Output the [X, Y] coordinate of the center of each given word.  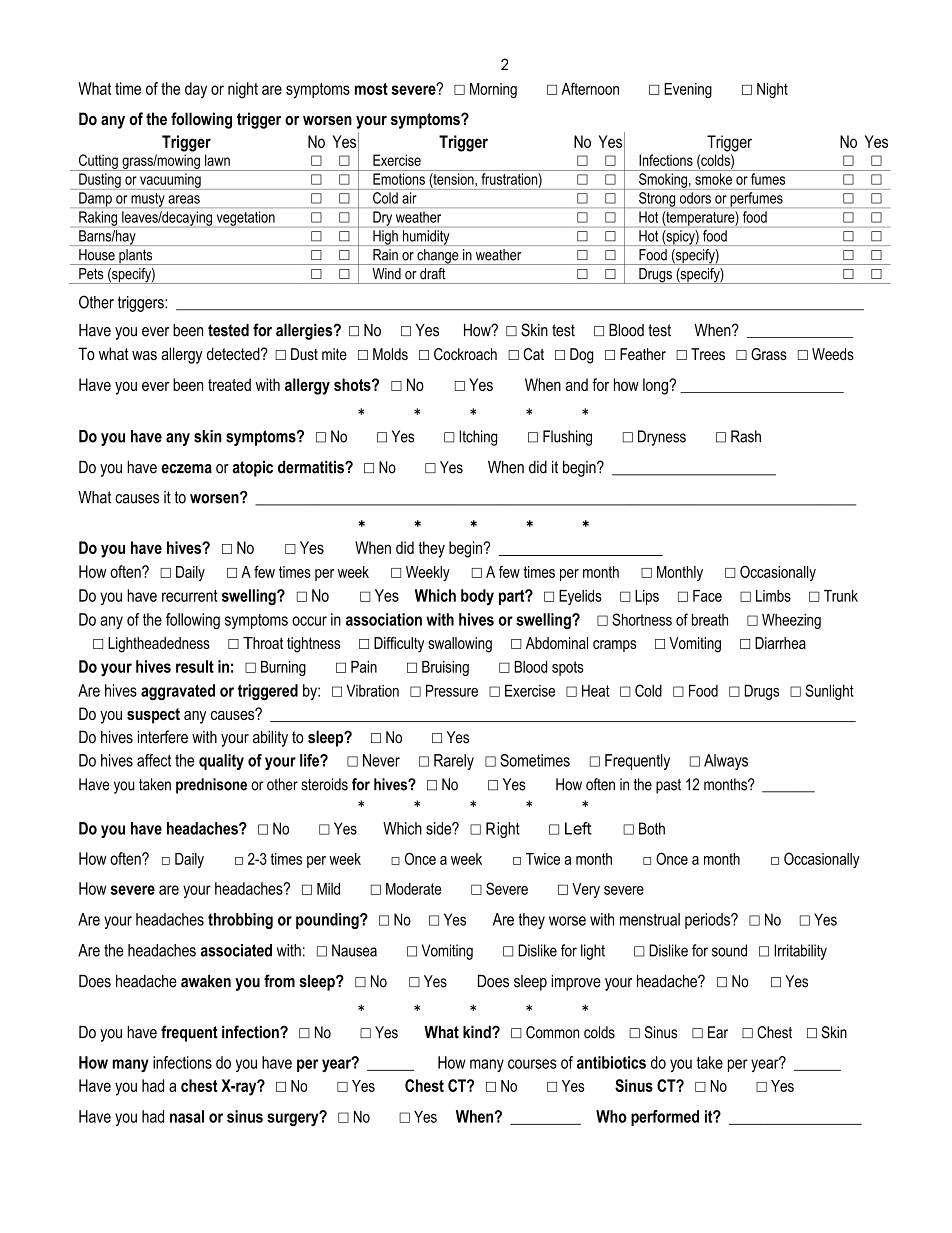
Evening [688, 90]
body [477, 597]
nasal [187, 1116]
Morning [493, 90]
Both [652, 828]
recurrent [189, 596]
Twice [543, 859]
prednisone [211, 786]
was [144, 355]
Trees [708, 354]
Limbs [773, 596]
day [196, 90]
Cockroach [465, 354]
